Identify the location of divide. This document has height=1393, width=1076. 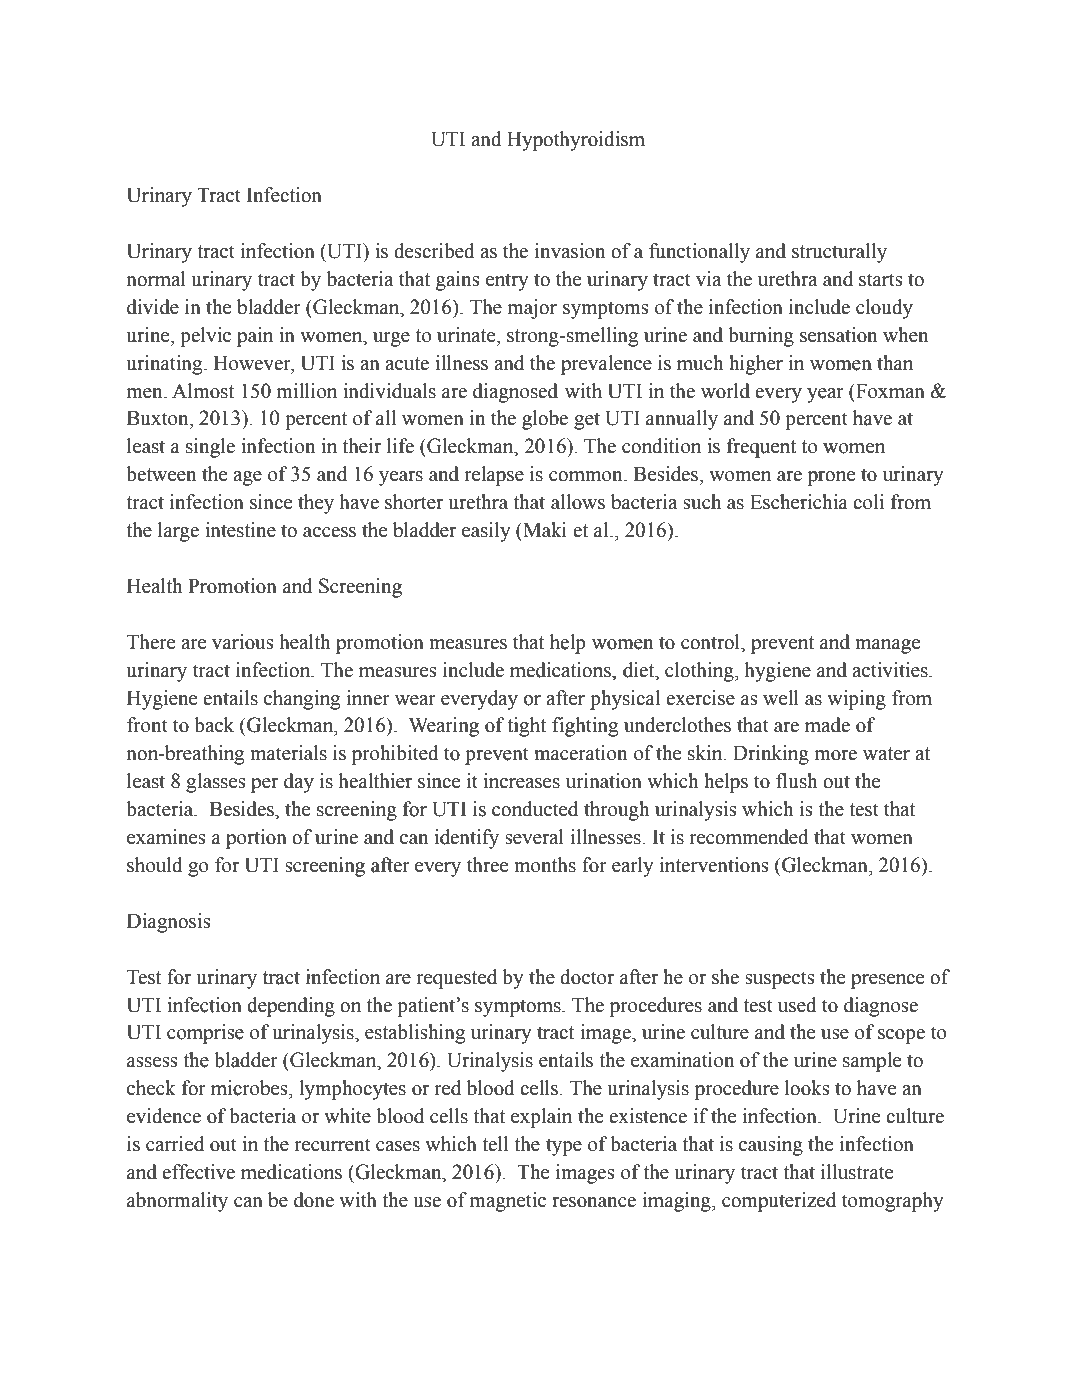
(153, 307).
